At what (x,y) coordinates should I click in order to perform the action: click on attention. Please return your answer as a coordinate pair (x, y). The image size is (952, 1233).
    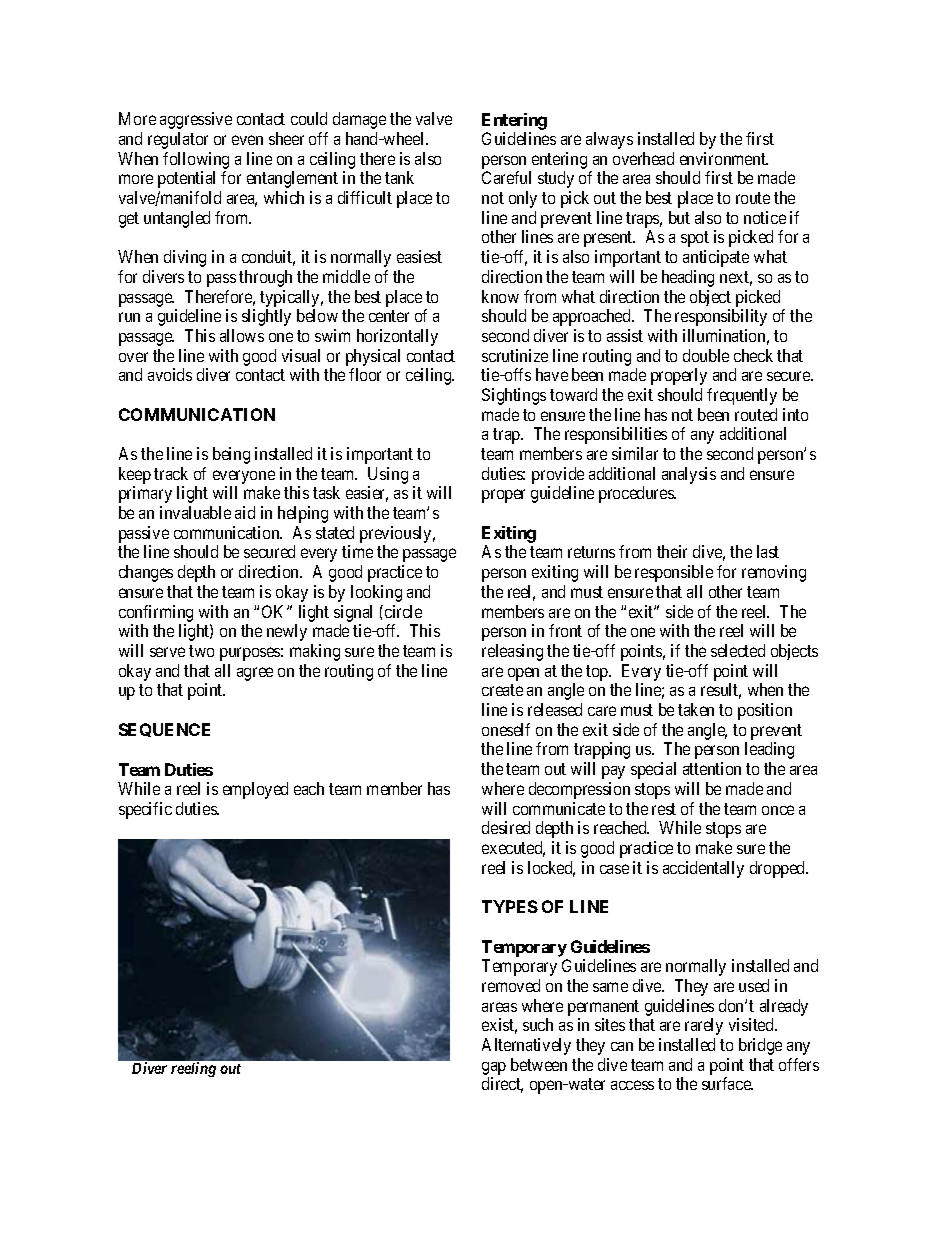
    Looking at the image, I should click on (712, 768).
